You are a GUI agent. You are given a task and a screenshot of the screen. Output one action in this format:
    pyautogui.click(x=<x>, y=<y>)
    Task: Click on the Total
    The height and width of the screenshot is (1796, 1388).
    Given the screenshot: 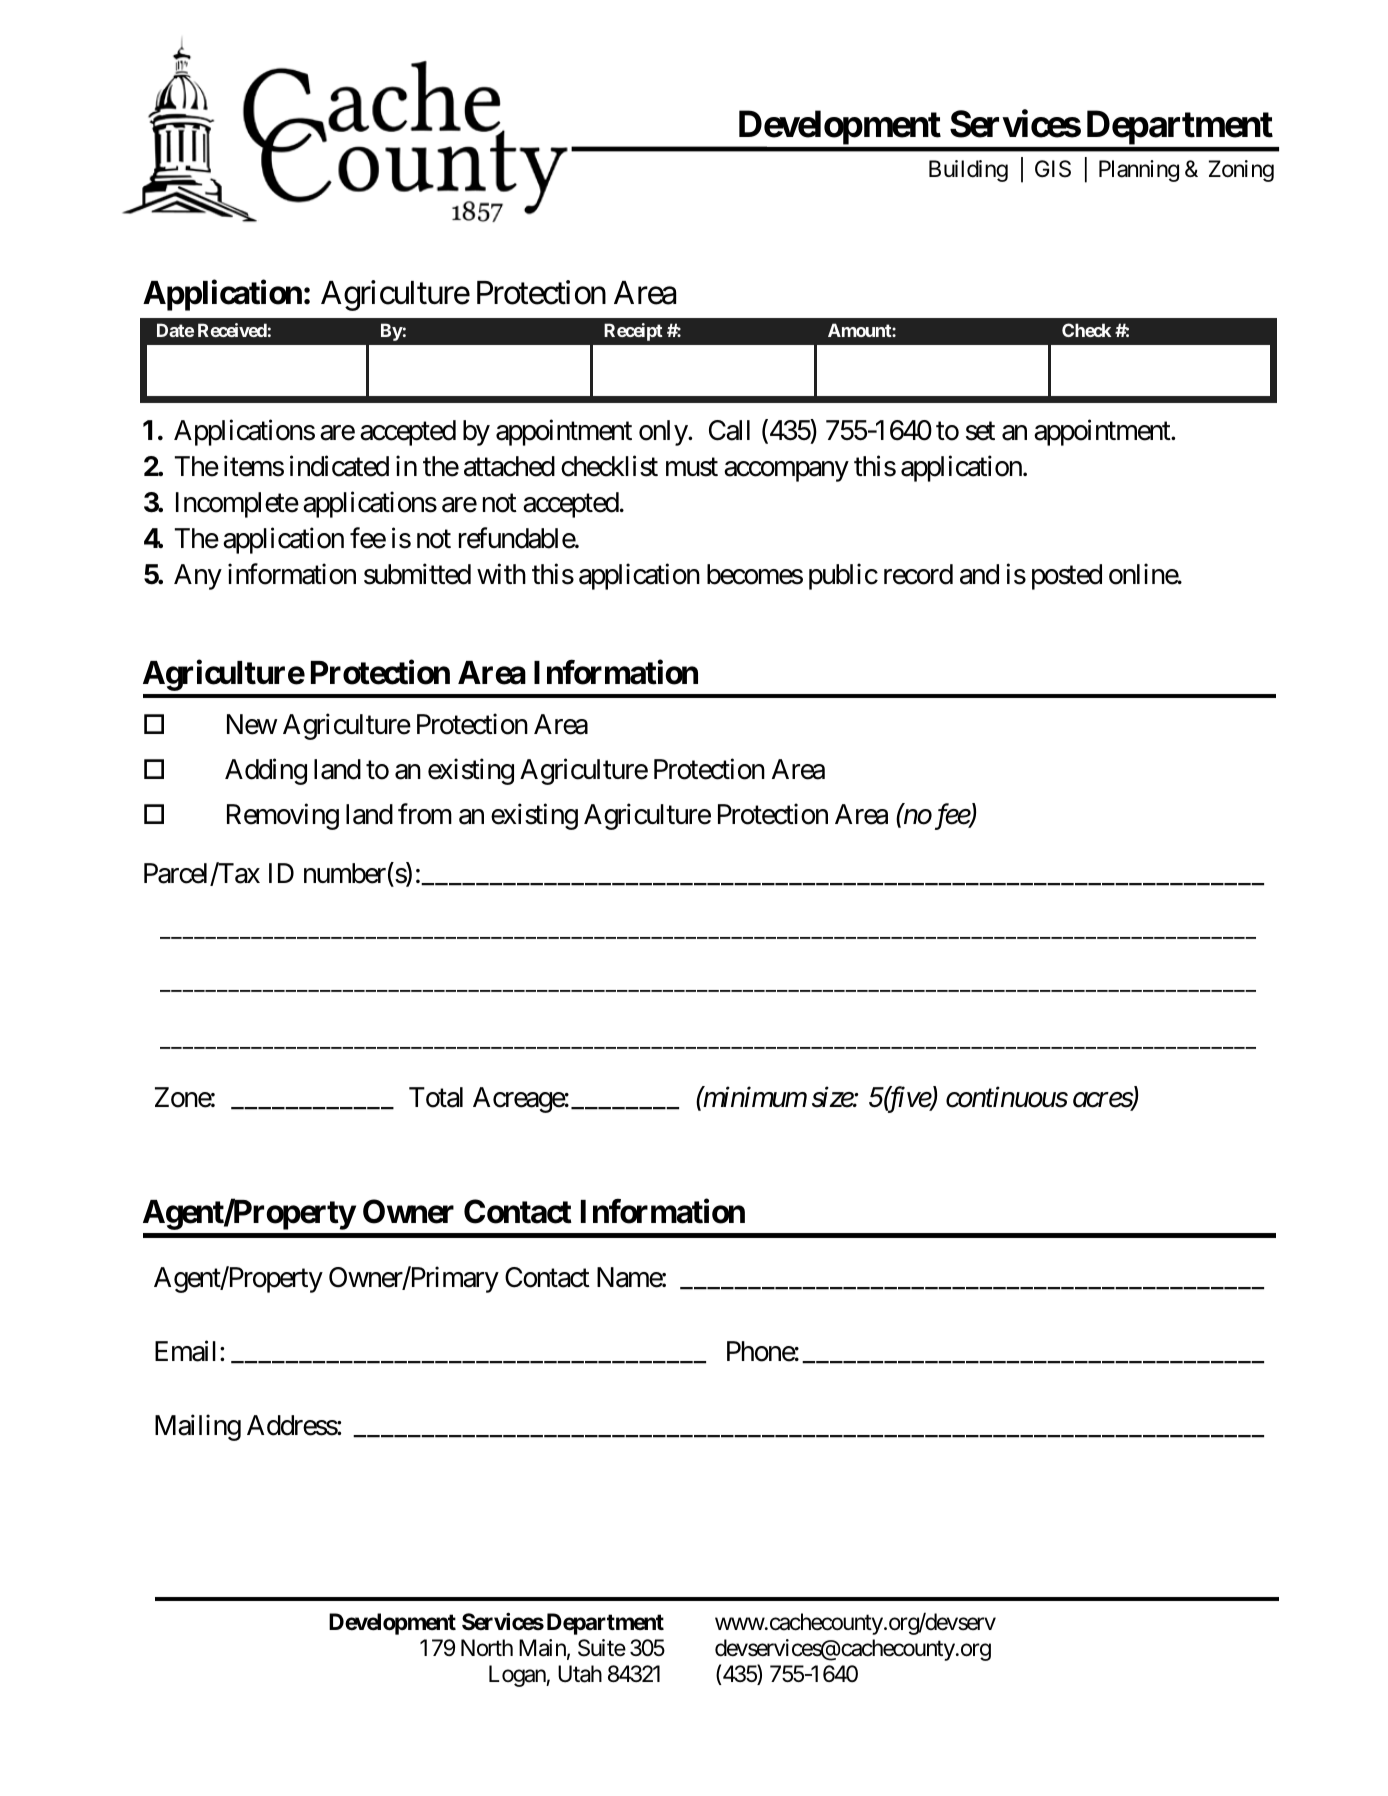 What is the action you would take?
    pyautogui.click(x=436, y=1097)
